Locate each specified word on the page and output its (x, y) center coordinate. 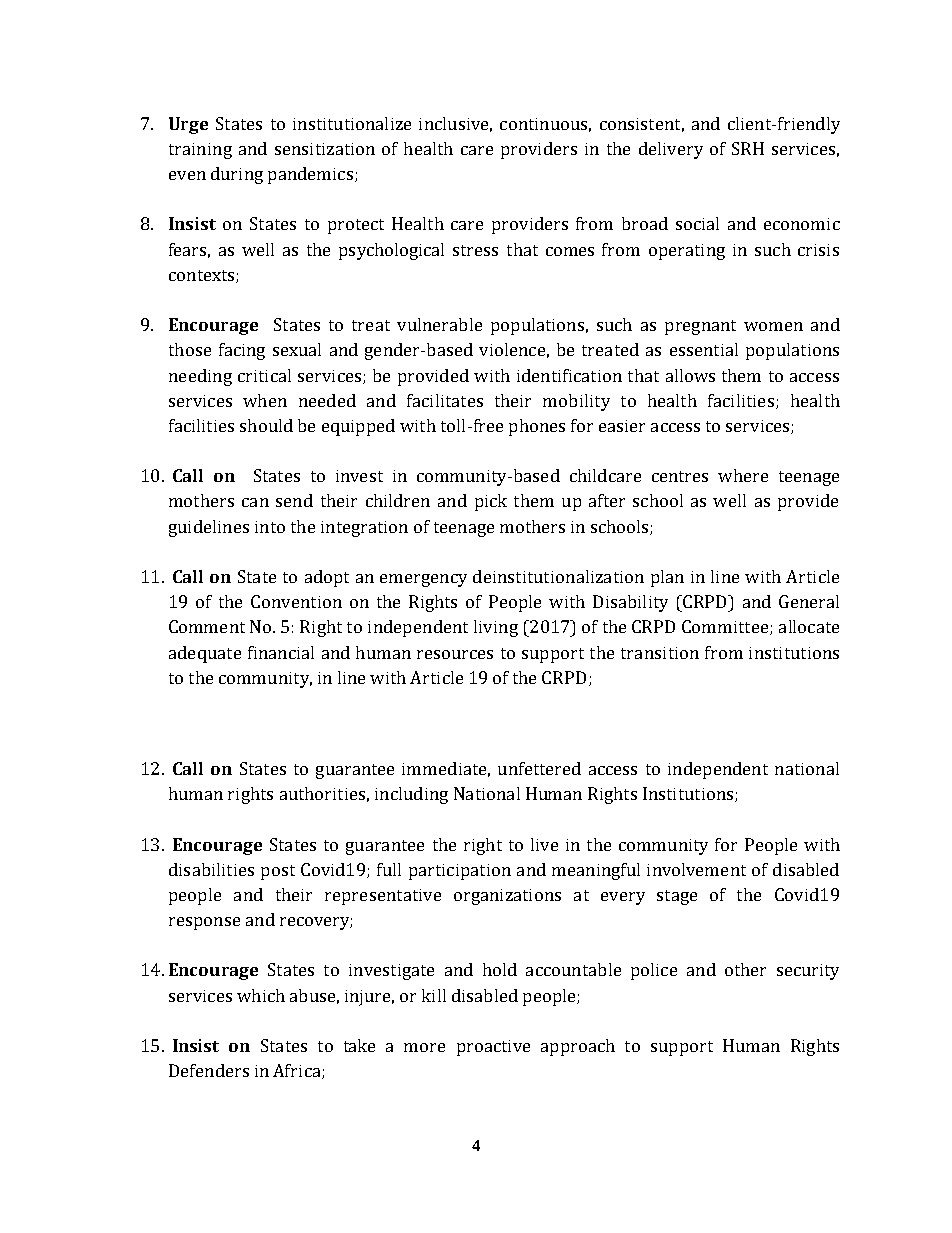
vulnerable (439, 324)
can (255, 502)
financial (281, 652)
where (743, 475)
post (278, 872)
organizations (507, 897)
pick (491, 502)
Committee (726, 627)
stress (475, 250)
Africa (298, 1071)
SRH (748, 148)
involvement (696, 869)
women (773, 326)
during (237, 175)
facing (242, 351)
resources (455, 654)
